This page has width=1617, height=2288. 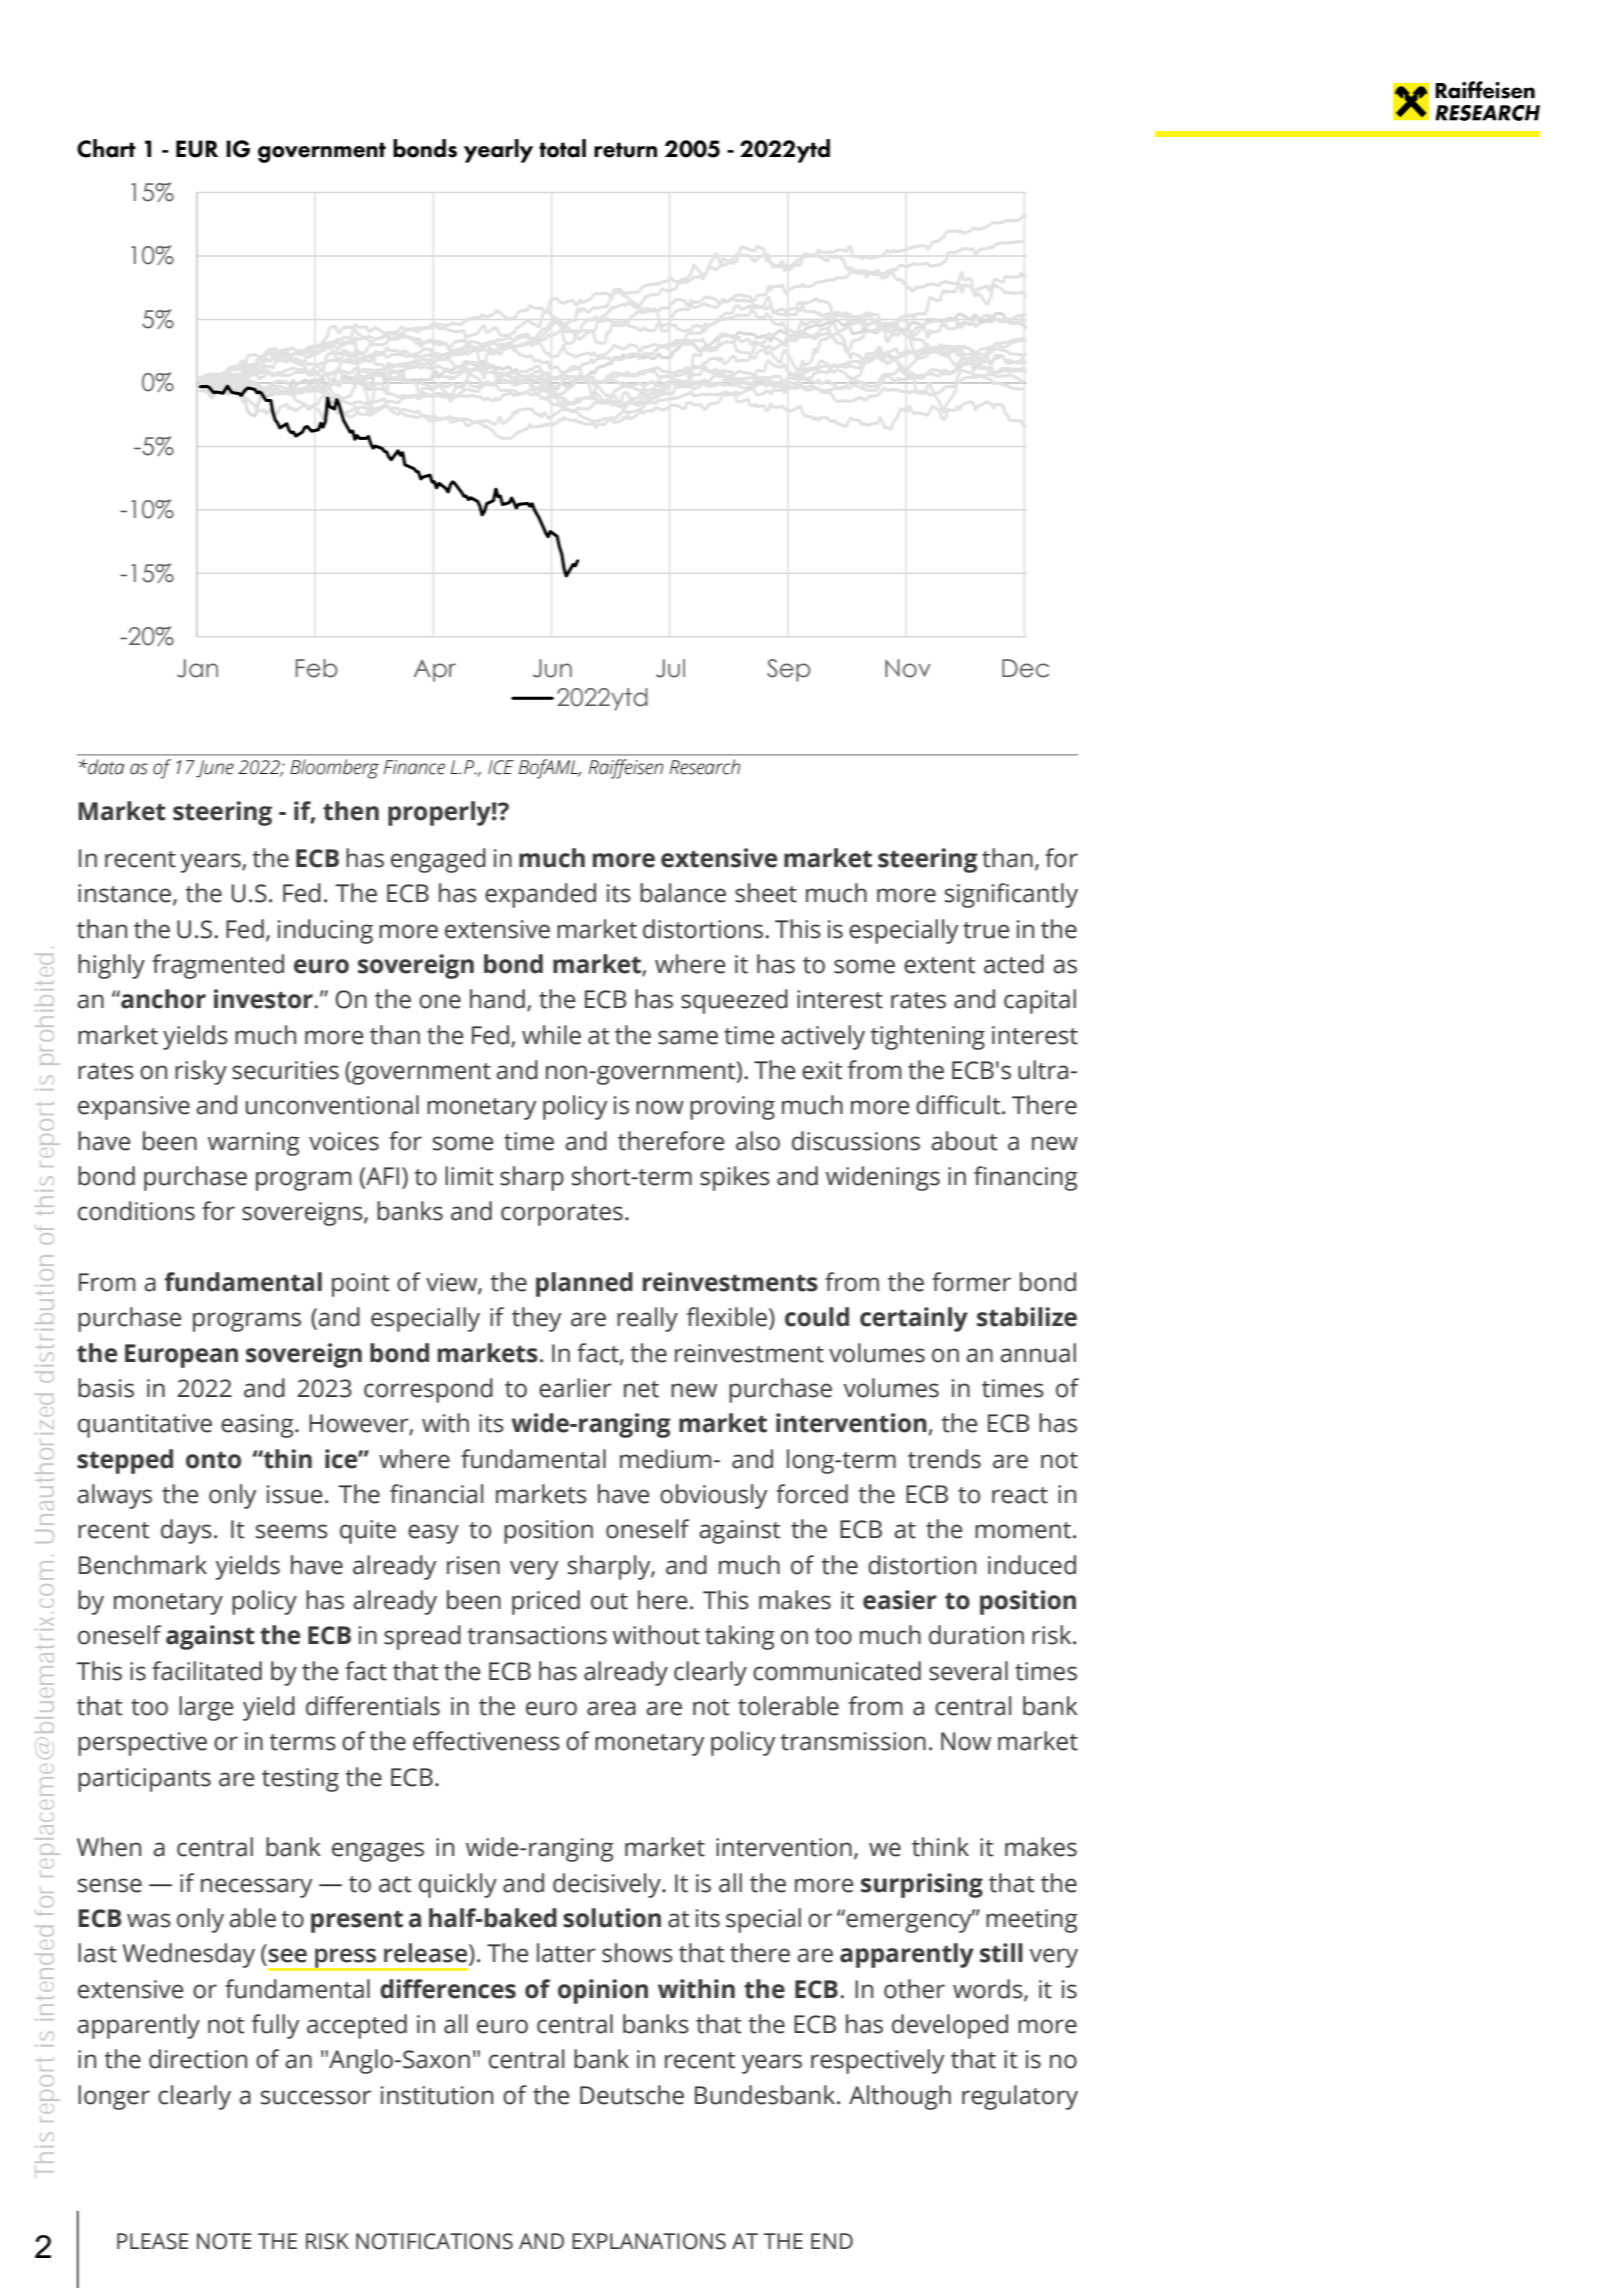 What do you see at coordinates (207, 1671) in the page?
I see `facilitated` at bounding box center [207, 1671].
